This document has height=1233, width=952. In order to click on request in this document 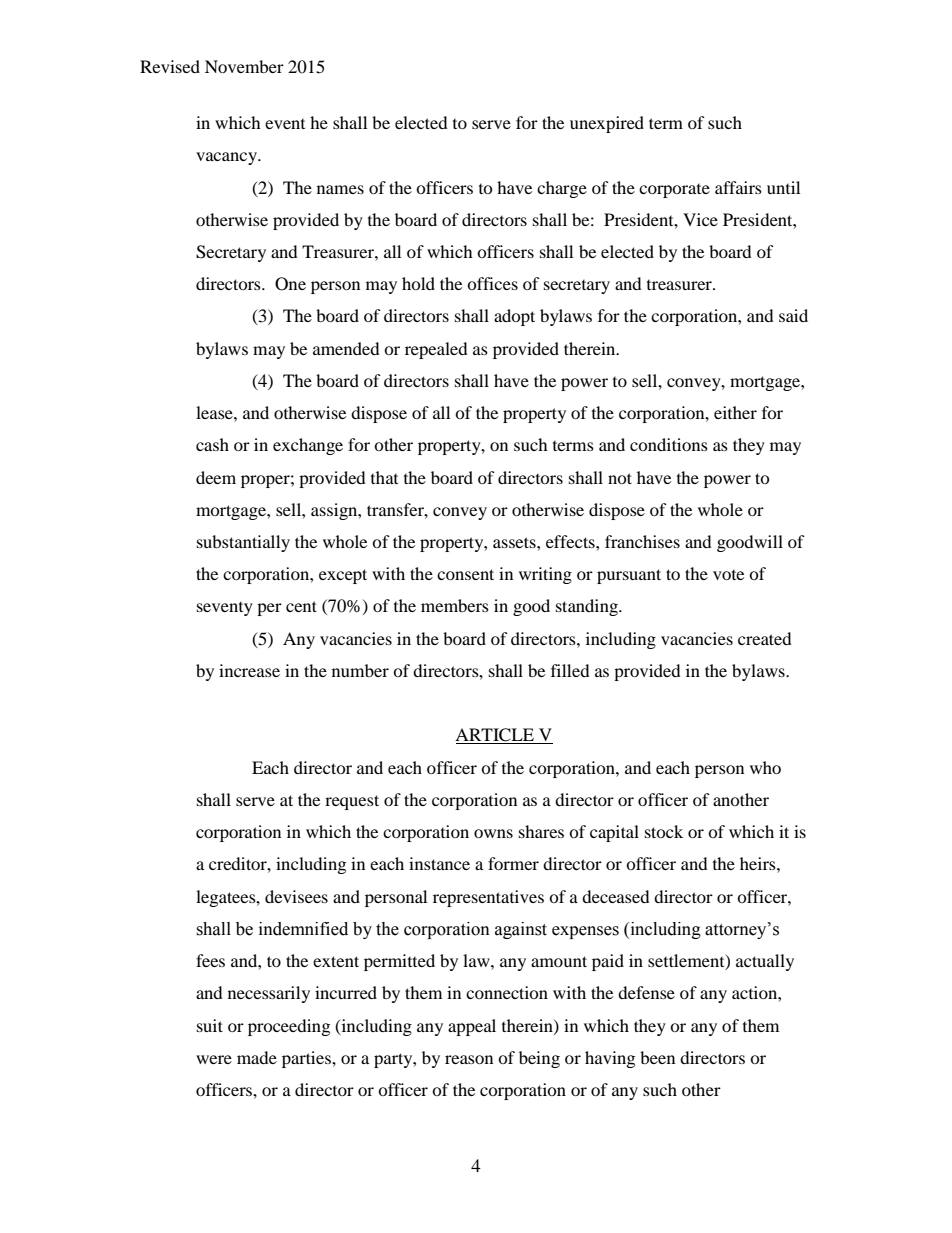, I will do `click(352, 802)`.
